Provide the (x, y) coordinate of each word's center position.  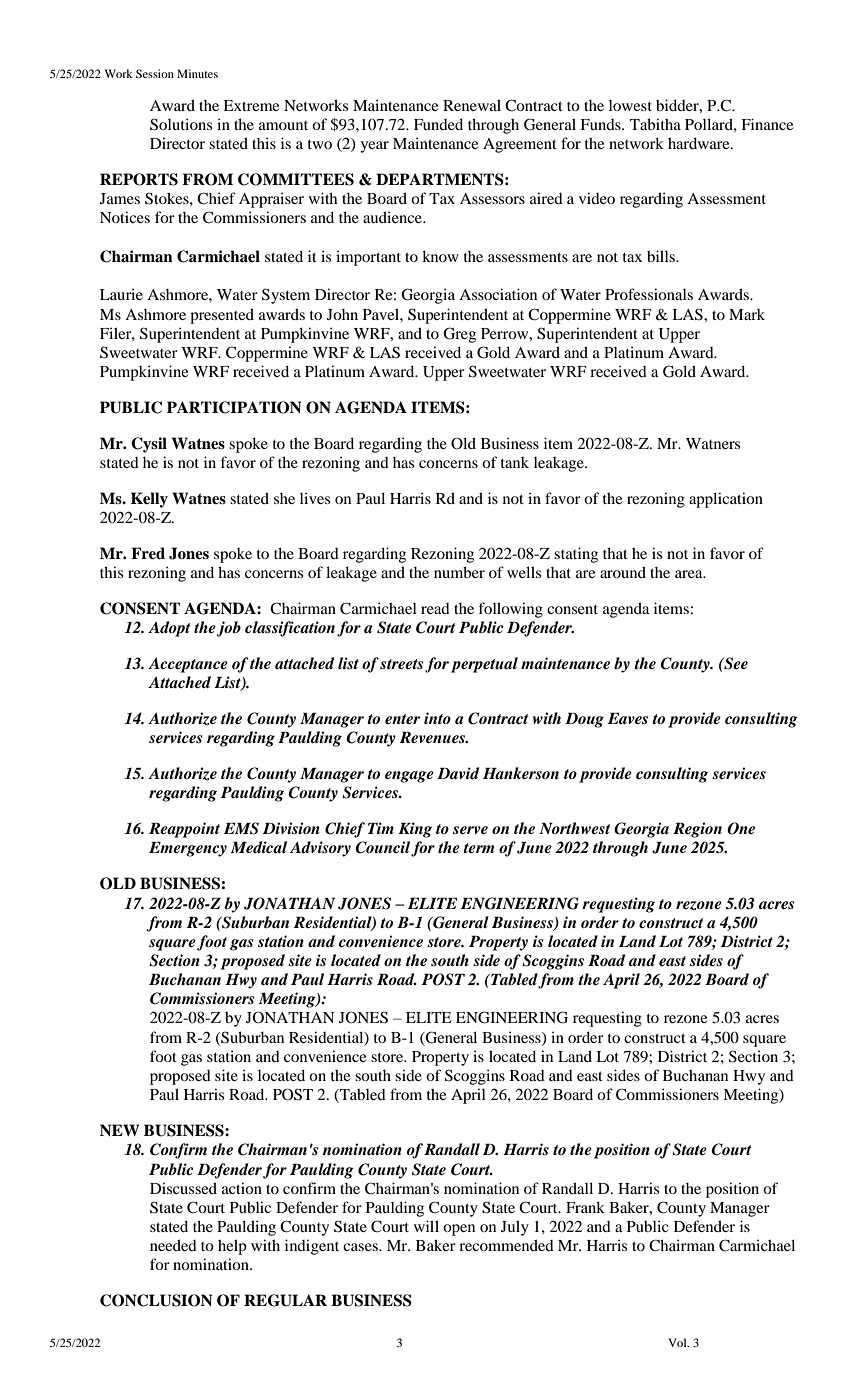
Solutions (181, 124)
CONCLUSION (156, 1300)
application (726, 500)
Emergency (188, 849)
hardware (700, 143)
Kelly (149, 500)
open (459, 1230)
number (459, 572)
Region (697, 830)
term (478, 848)
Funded (438, 124)
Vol (678, 1342)
